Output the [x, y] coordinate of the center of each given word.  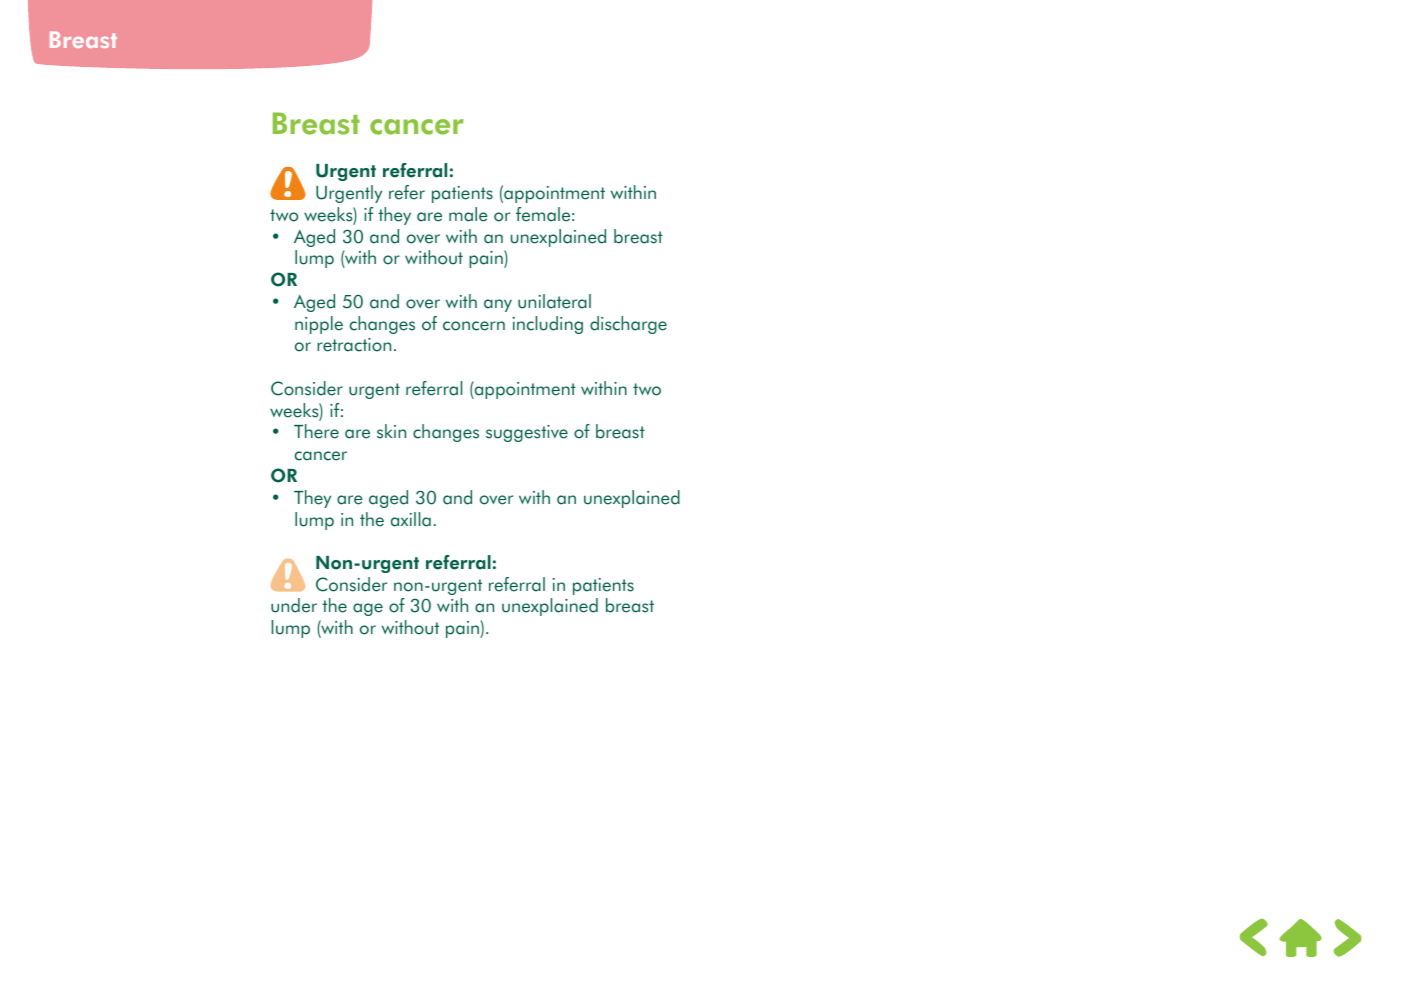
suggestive [527, 433]
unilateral [554, 301]
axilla [411, 519]
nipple [319, 325]
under [294, 605]
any [498, 305]
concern [474, 326]
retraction [354, 345]
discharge [628, 325]
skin [391, 431]
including [548, 325]
